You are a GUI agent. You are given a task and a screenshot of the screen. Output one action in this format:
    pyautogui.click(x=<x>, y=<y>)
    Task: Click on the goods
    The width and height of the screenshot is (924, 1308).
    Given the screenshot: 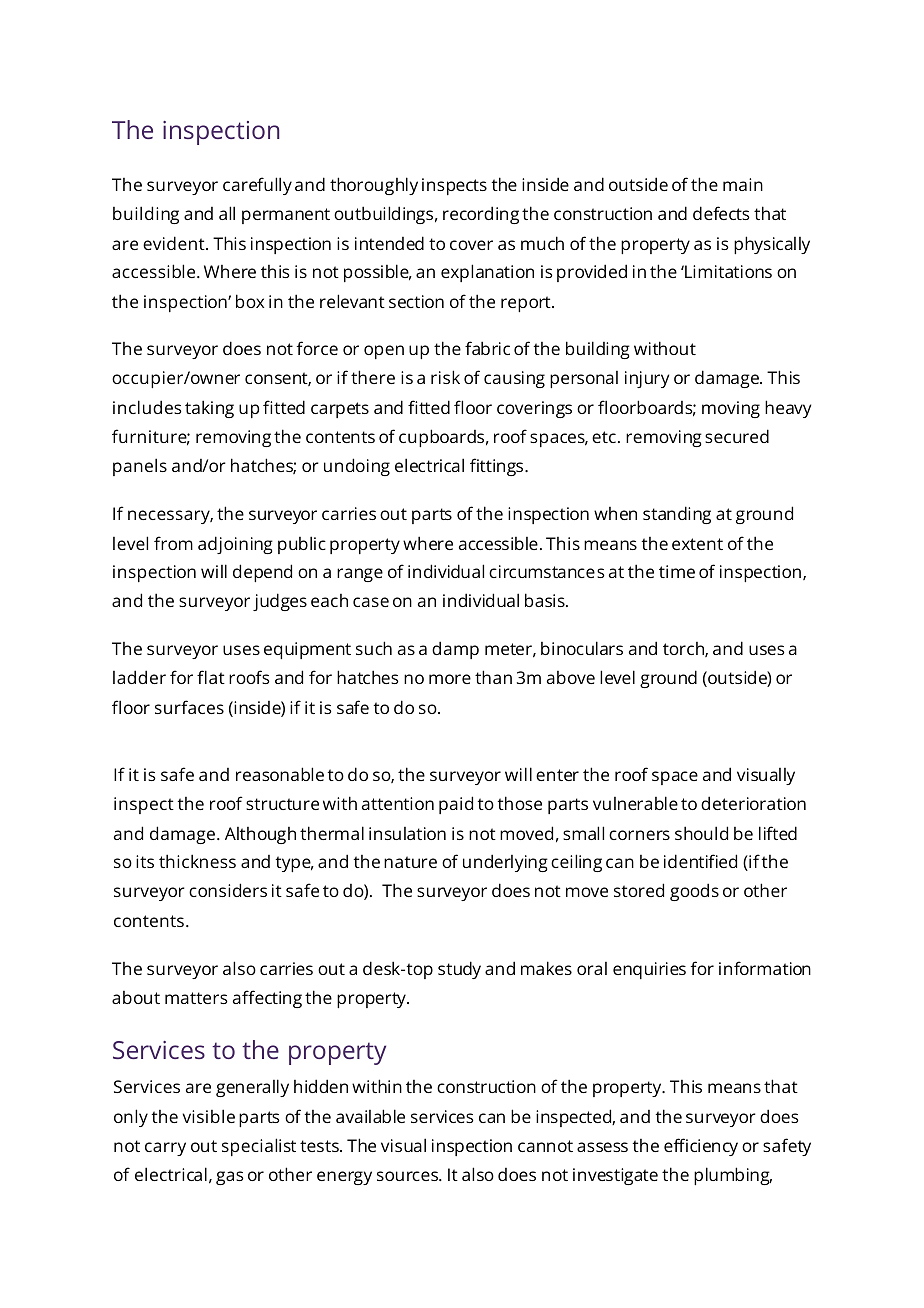 What is the action you would take?
    pyautogui.click(x=694, y=892)
